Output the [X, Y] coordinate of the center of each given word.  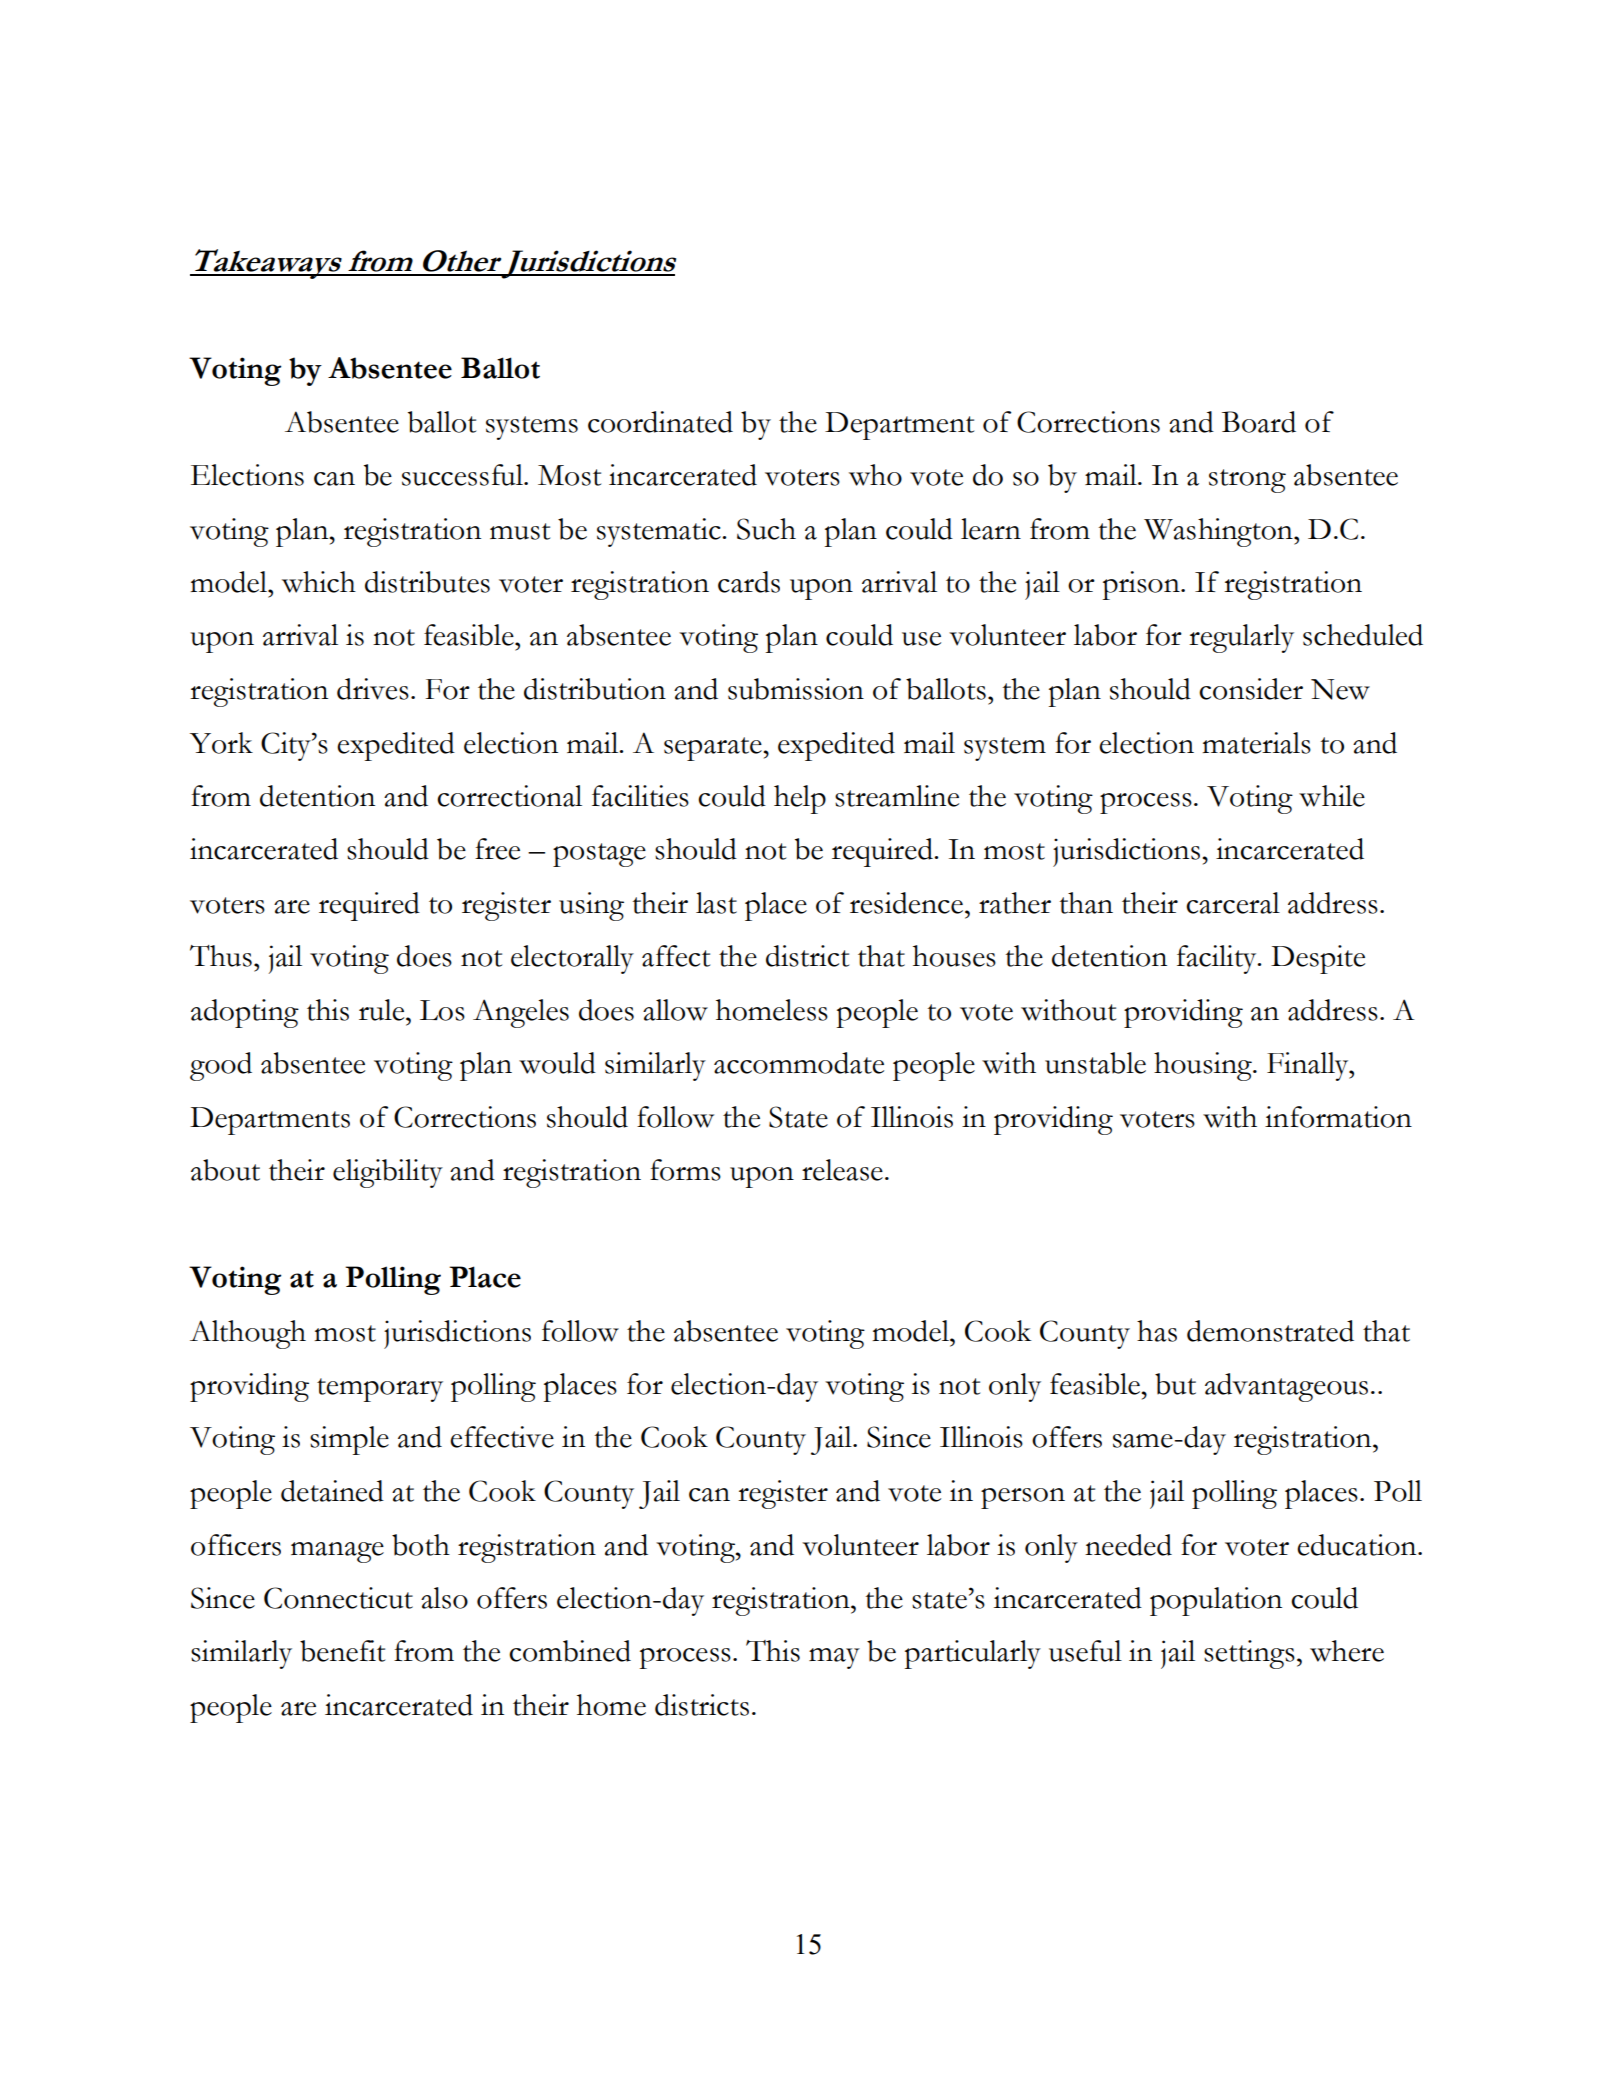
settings [1249, 1654]
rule [383, 1010]
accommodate [799, 1063]
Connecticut [338, 1598]
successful [463, 475]
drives [373, 689]
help [800, 799]
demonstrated [1270, 1331]
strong [1247, 481]
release [842, 1170]
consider [1251, 689]
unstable [1095, 1063]
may [834, 1658]
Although [248, 1334]
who [875, 475]
